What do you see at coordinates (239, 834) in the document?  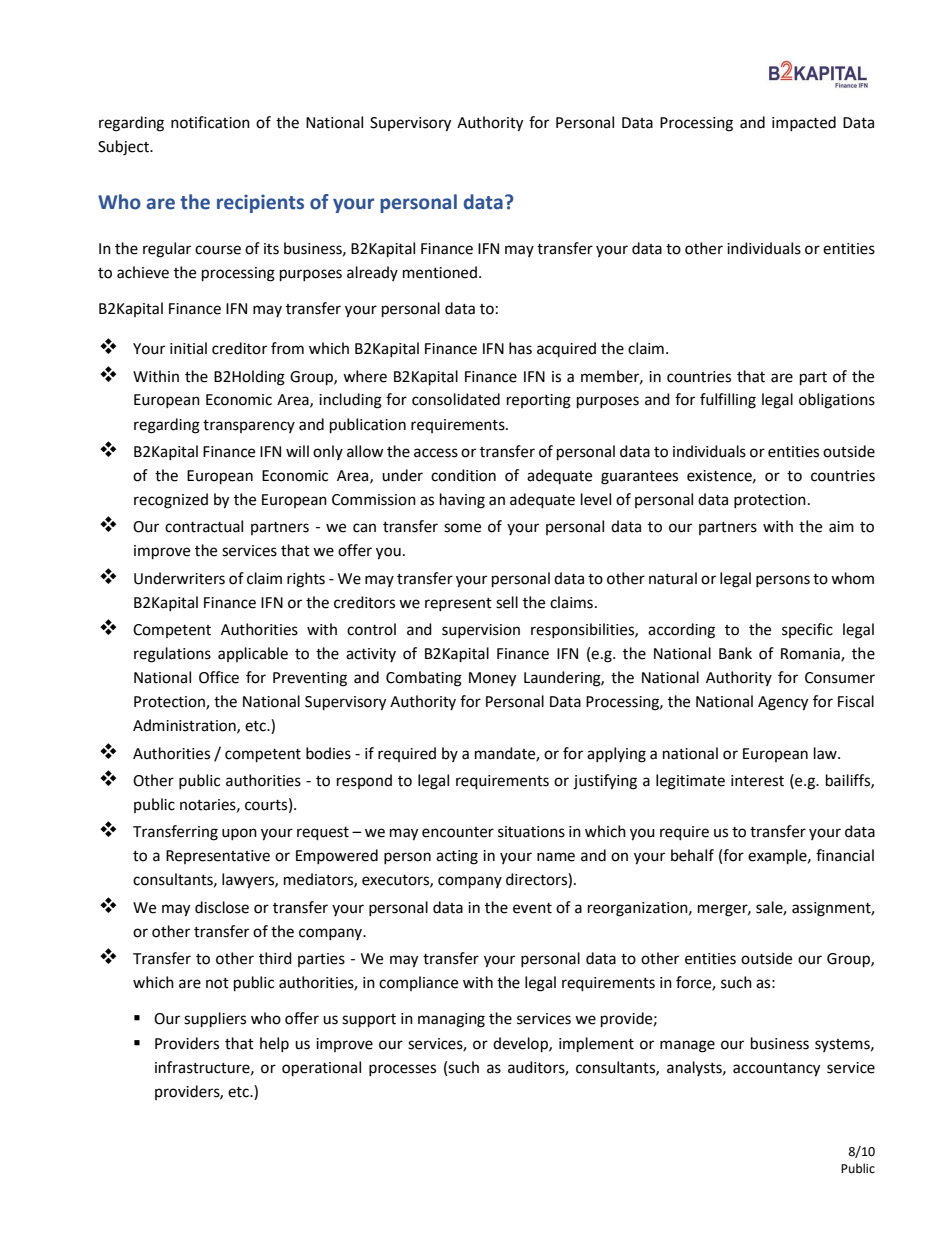 I see `upon` at bounding box center [239, 834].
